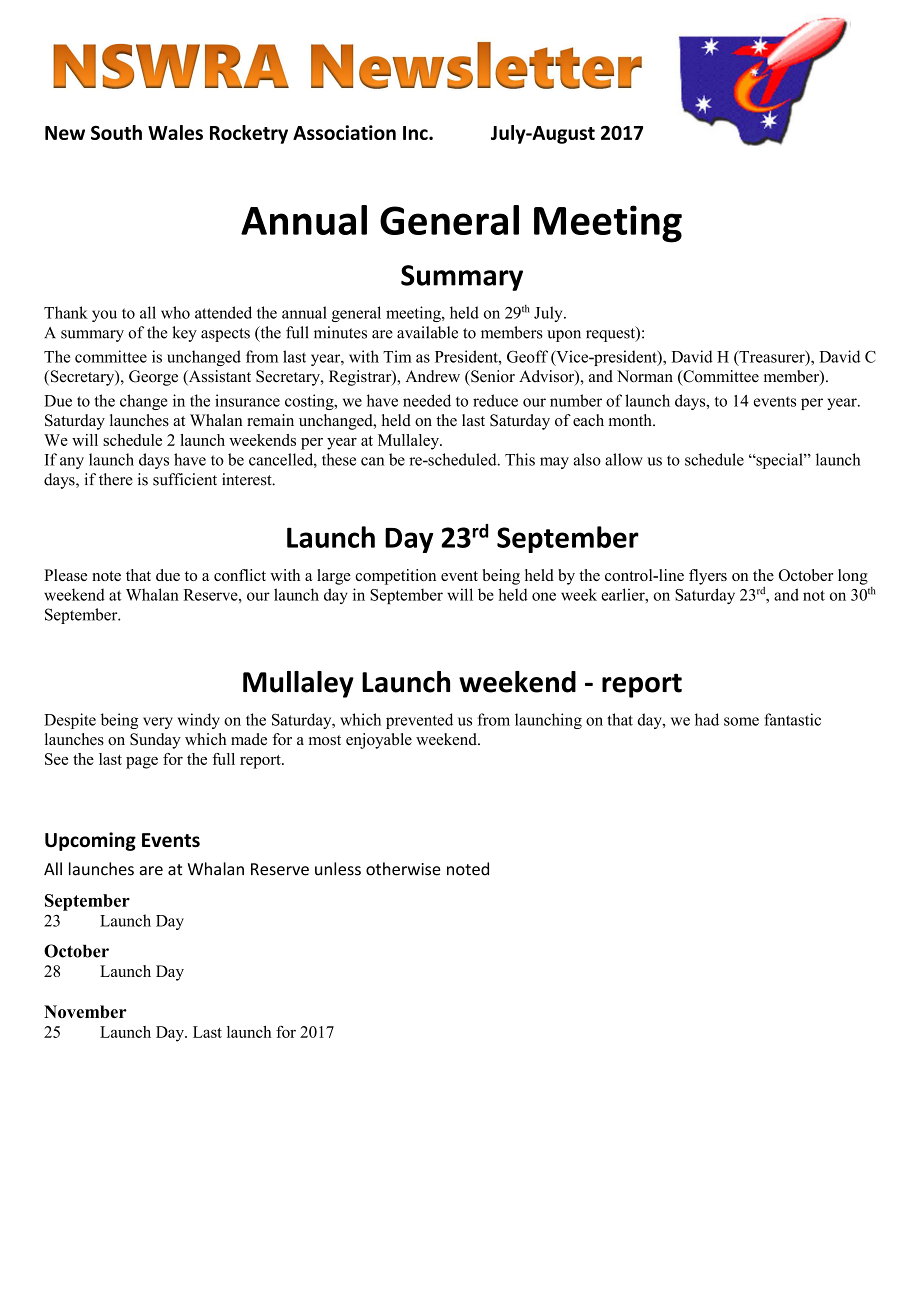 This document has width=924, height=1308. What do you see at coordinates (564, 336) in the document?
I see `upon` at bounding box center [564, 336].
